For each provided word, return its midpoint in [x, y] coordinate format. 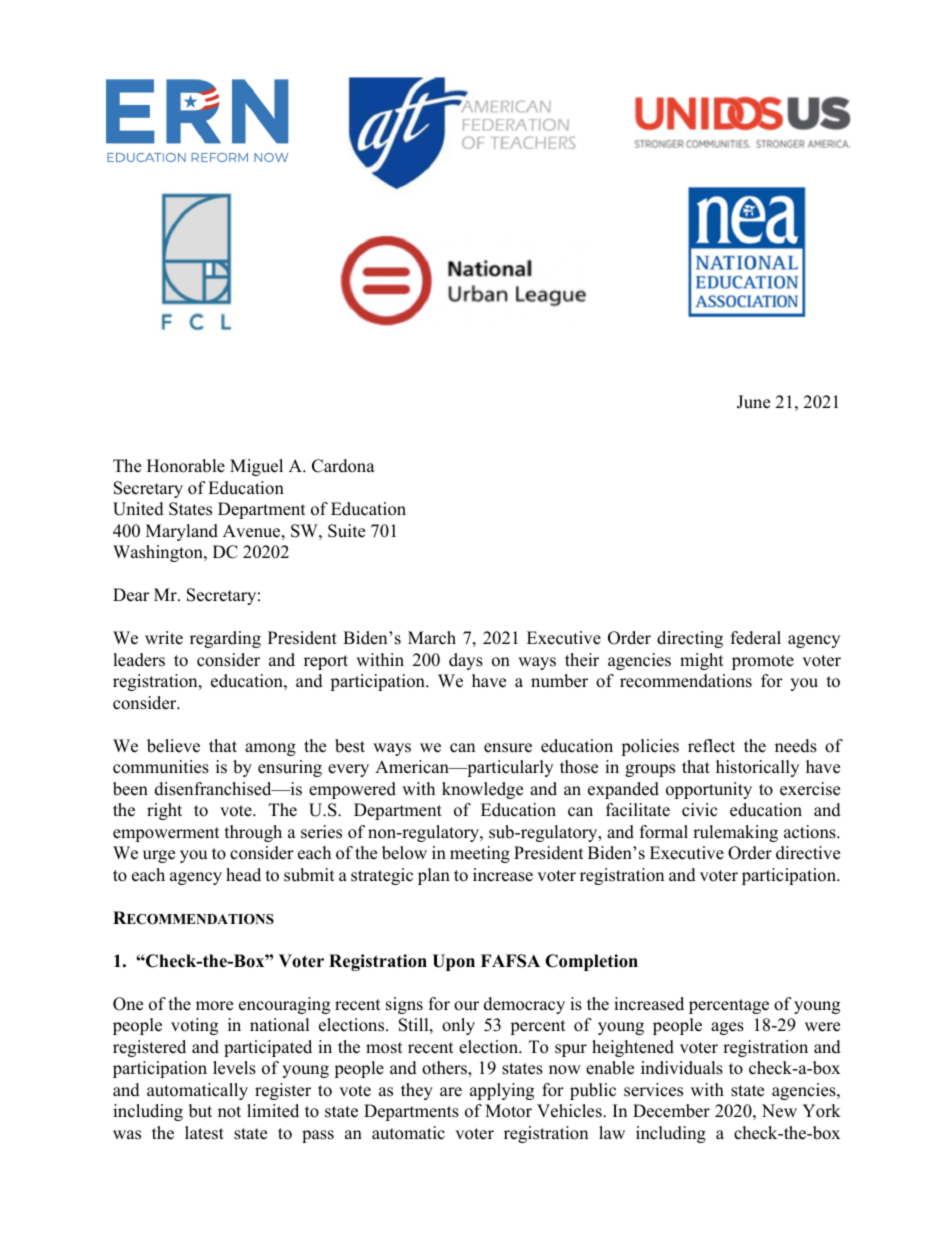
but [200, 1111]
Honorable [186, 466]
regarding [225, 639]
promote [763, 662]
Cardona [343, 466]
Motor [508, 1111]
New [779, 1111]
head [243, 875]
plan [434, 876]
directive [808, 853]
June [753, 402]
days [466, 661]
